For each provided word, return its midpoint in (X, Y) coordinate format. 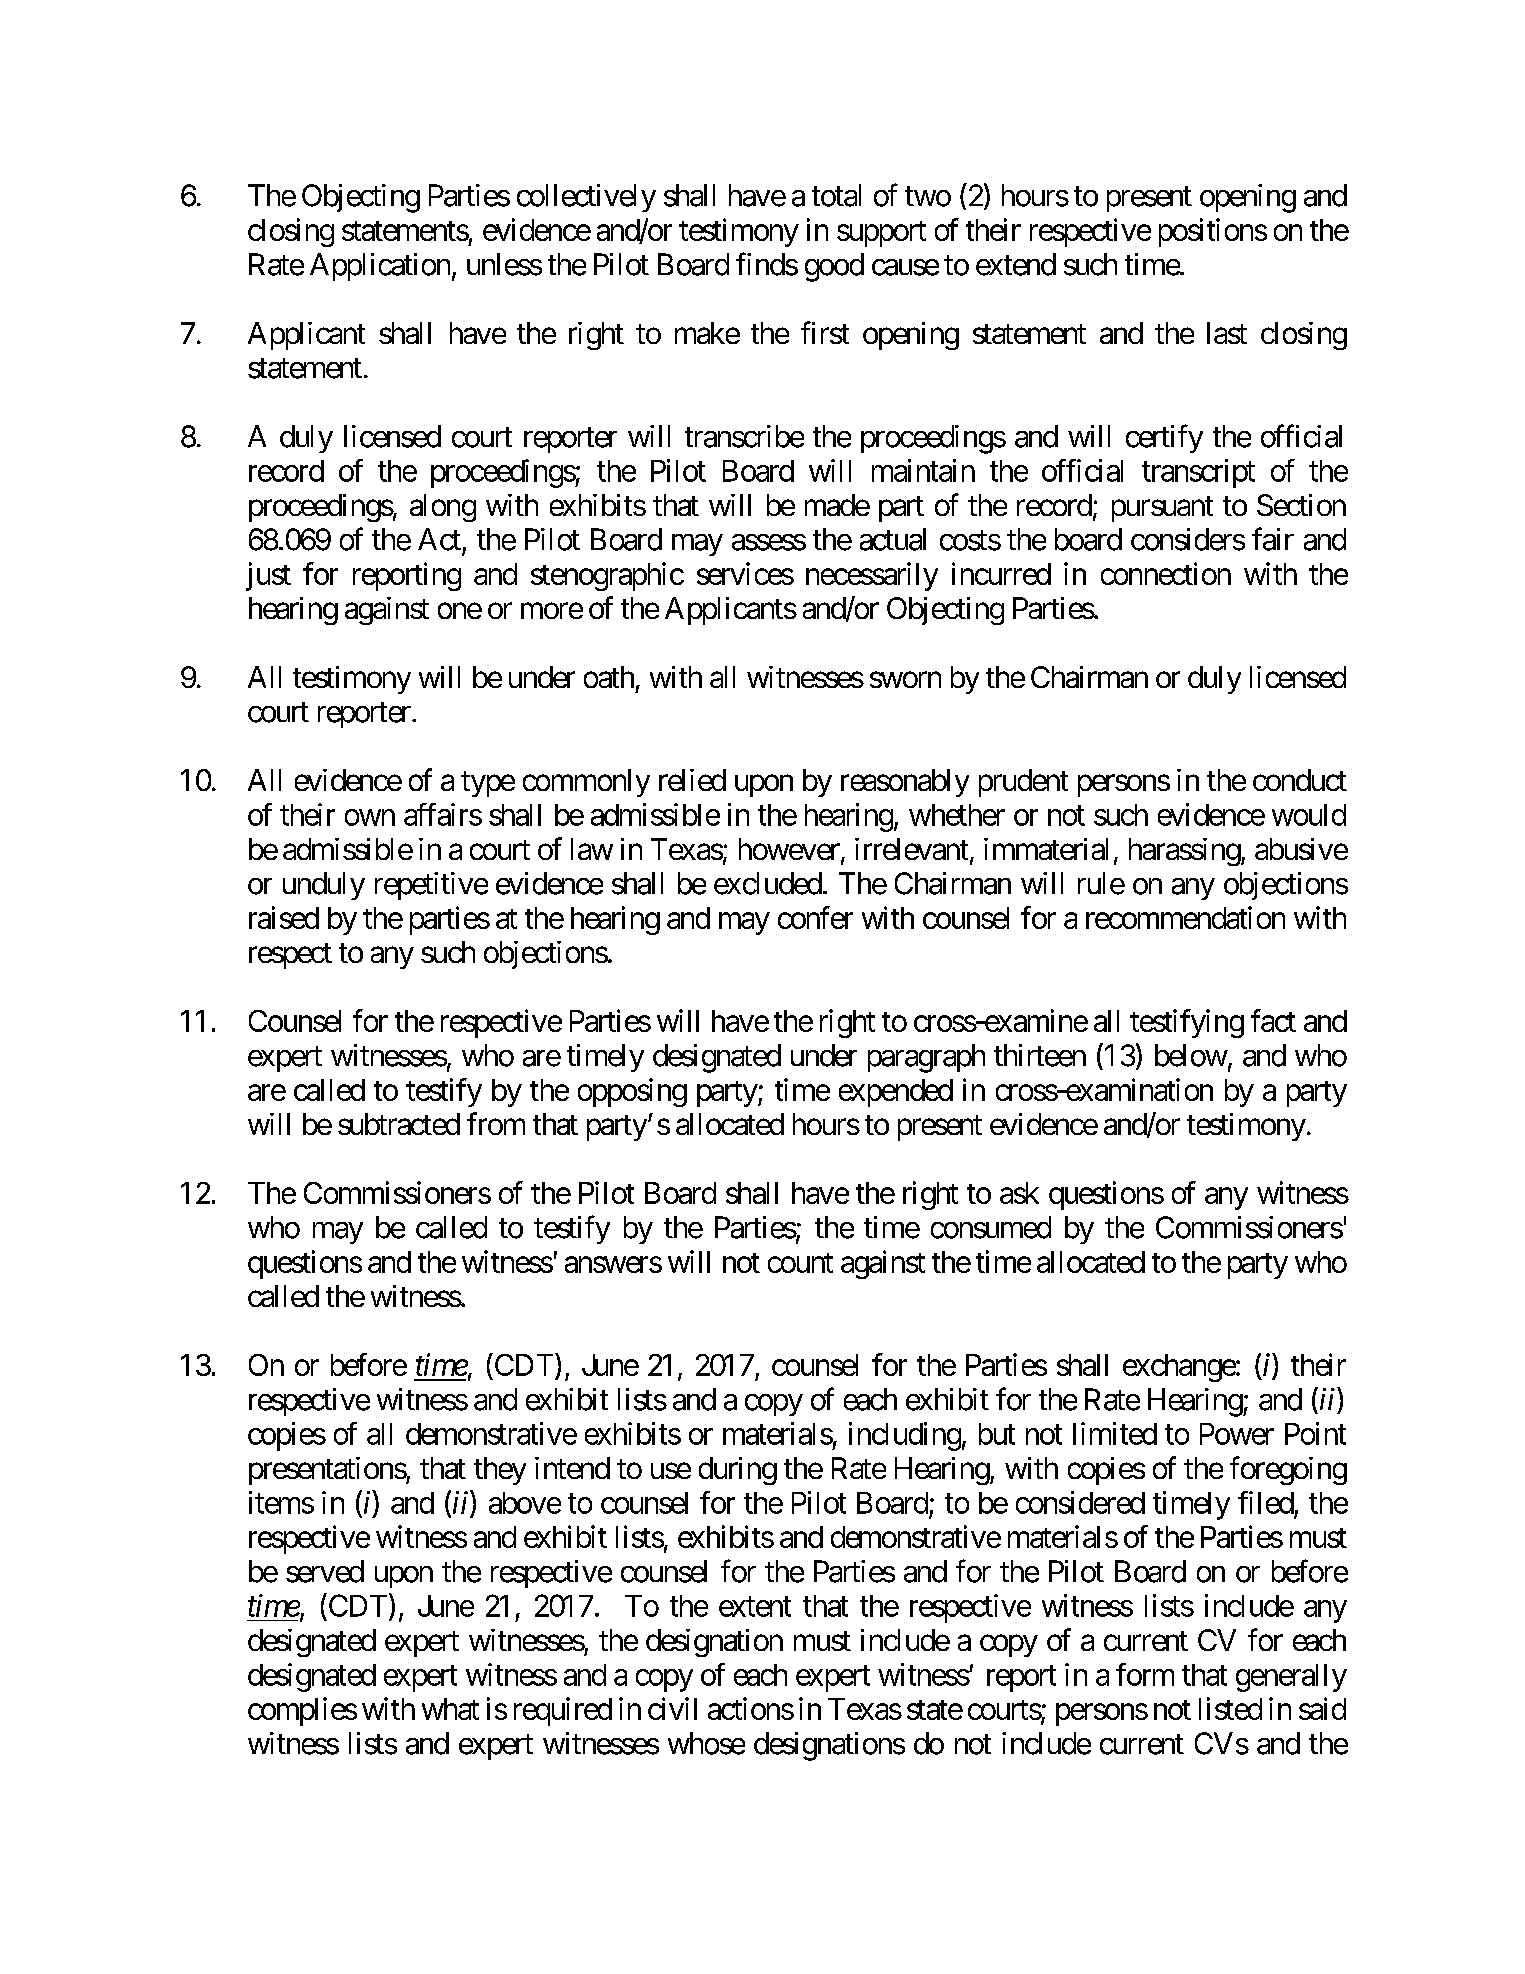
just (268, 576)
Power (1237, 1434)
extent (755, 1607)
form (1145, 1674)
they (500, 1471)
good (834, 267)
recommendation (1185, 917)
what (450, 1709)
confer (815, 917)
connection (1166, 573)
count (800, 1263)
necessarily (872, 576)
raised (284, 917)
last (1227, 333)
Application (380, 267)
